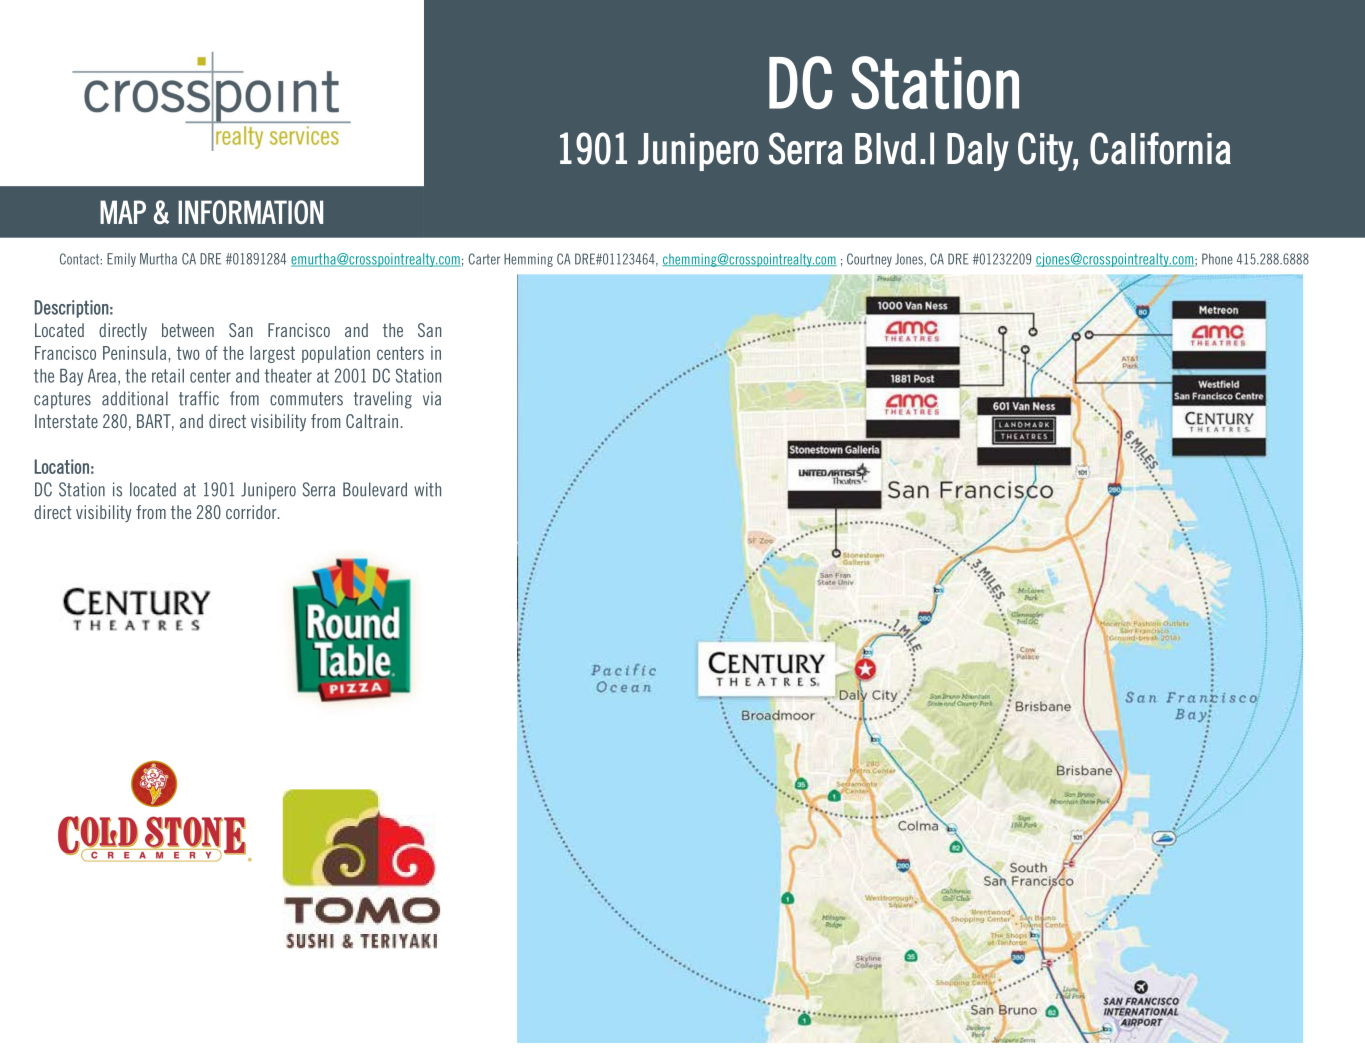 This document has width=1365, height=1055. What do you see at coordinates (121, 260) in the document?
I see `Emily` at bounding box center [121, 260].
